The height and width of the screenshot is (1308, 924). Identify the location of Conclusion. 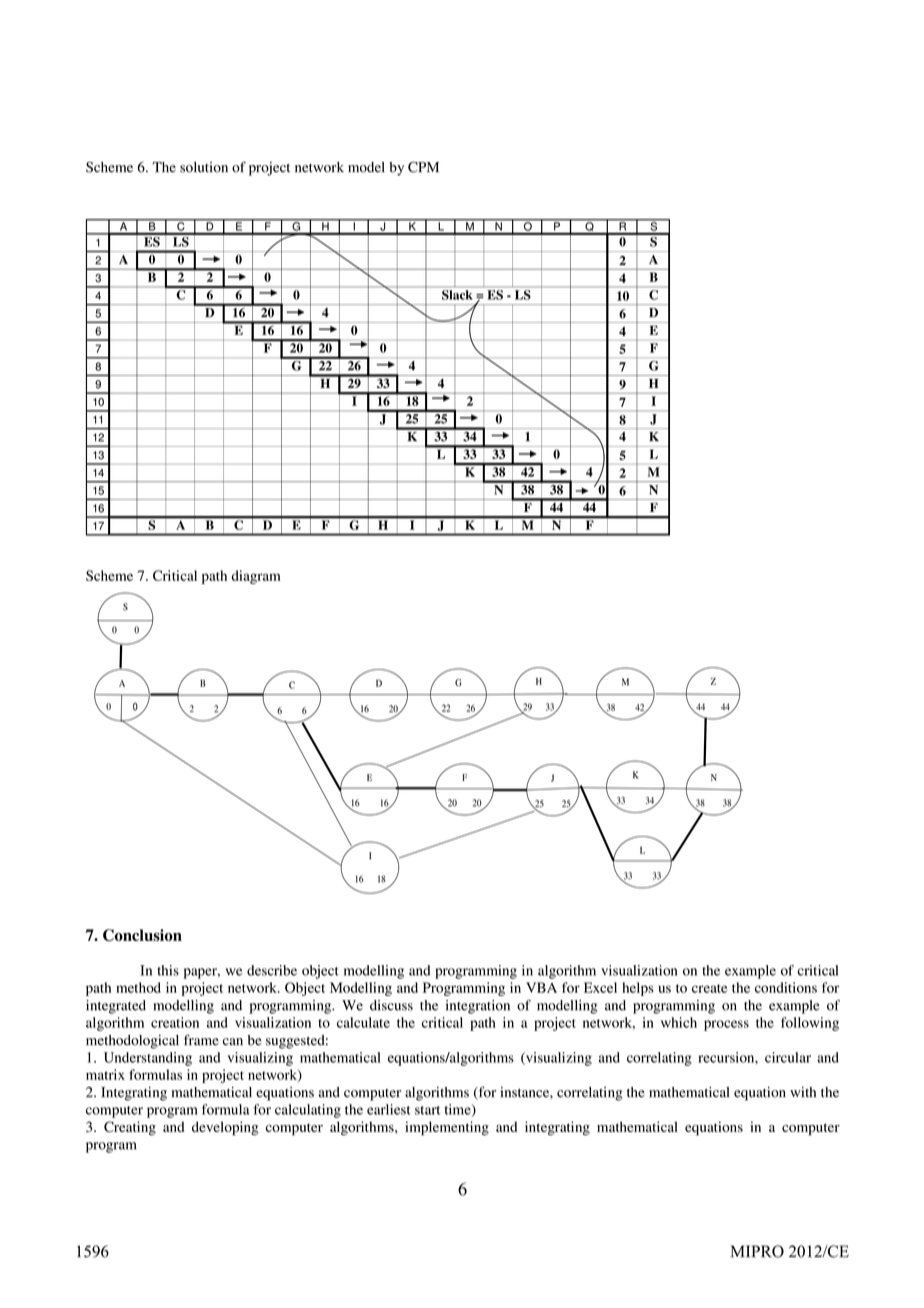
(142, 935).
